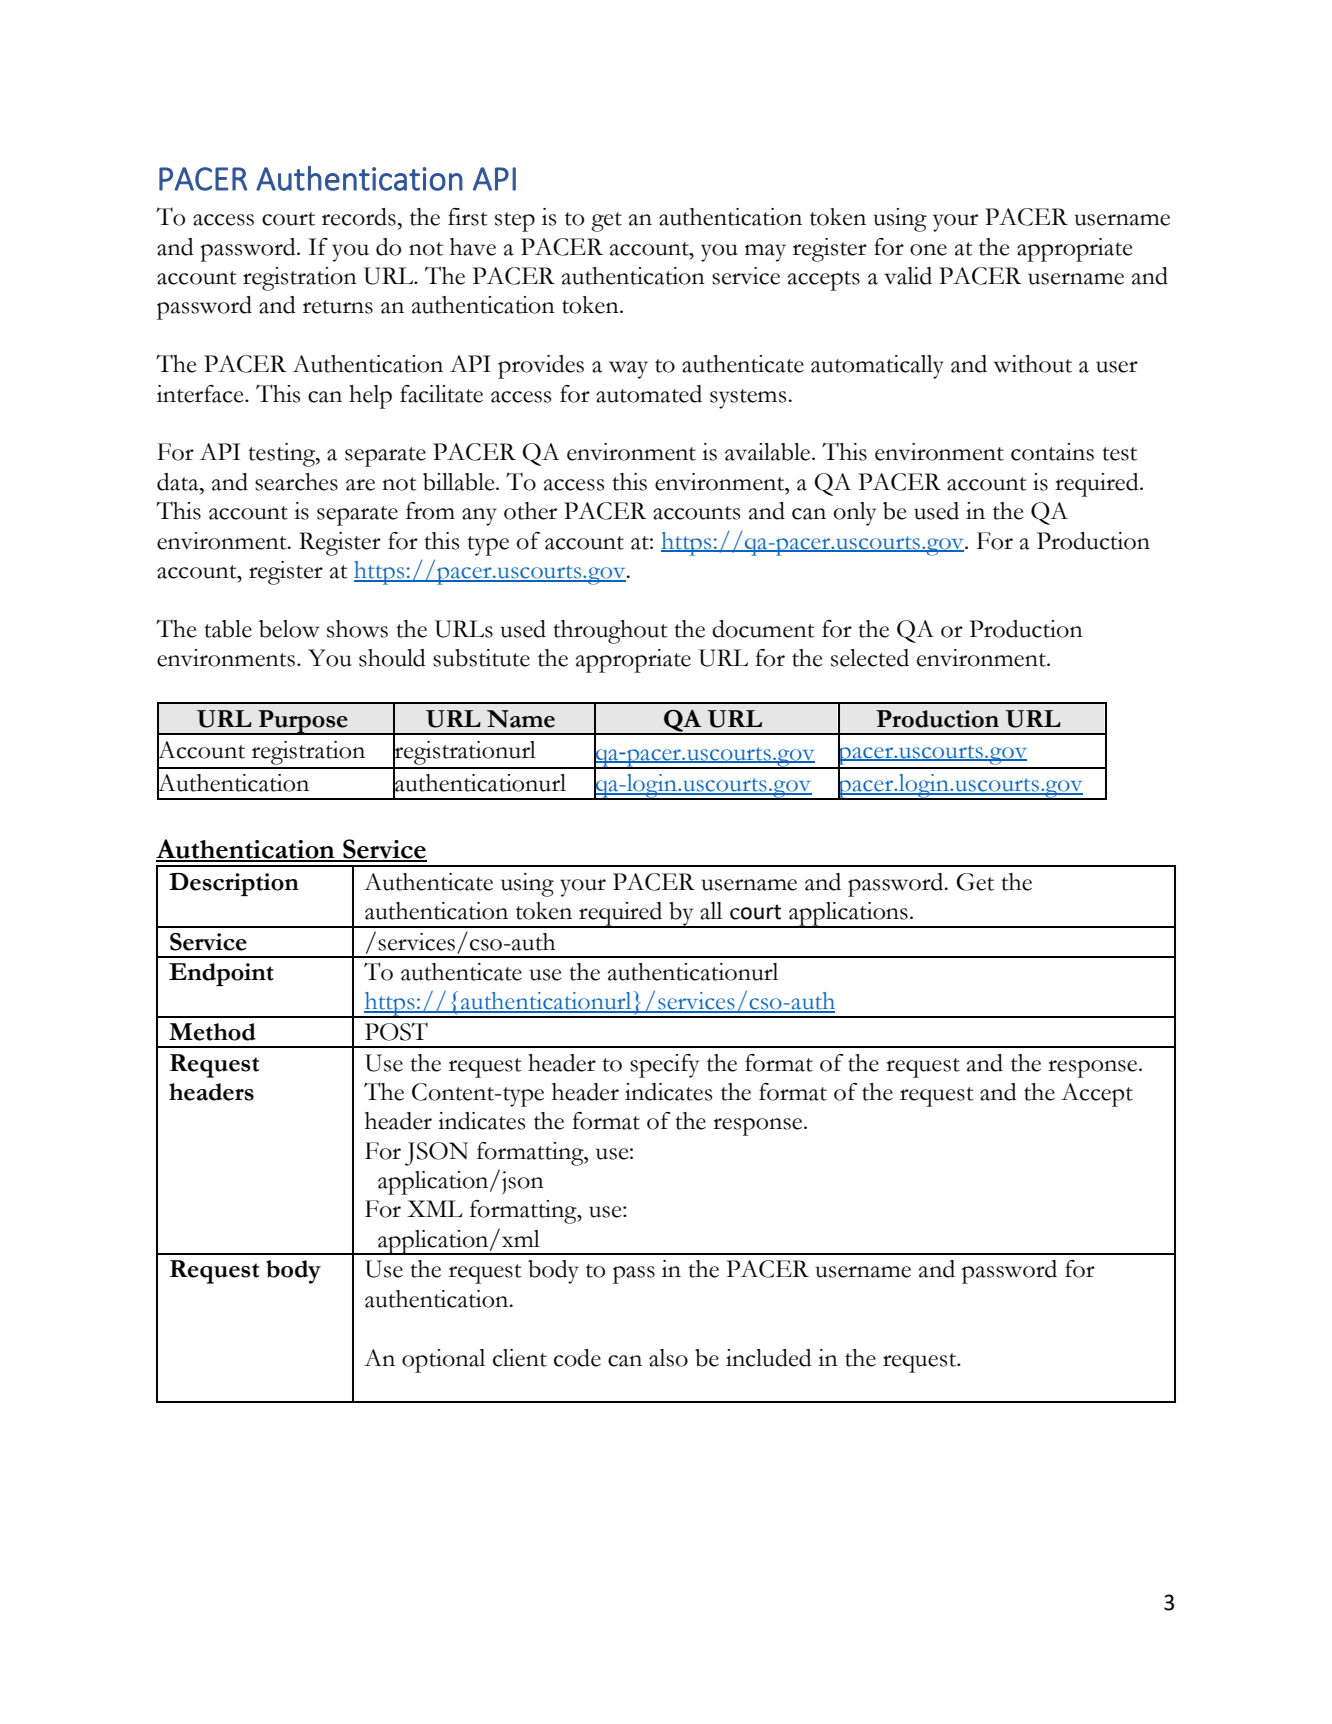  I want to click on optional, so click(443, 1361).
